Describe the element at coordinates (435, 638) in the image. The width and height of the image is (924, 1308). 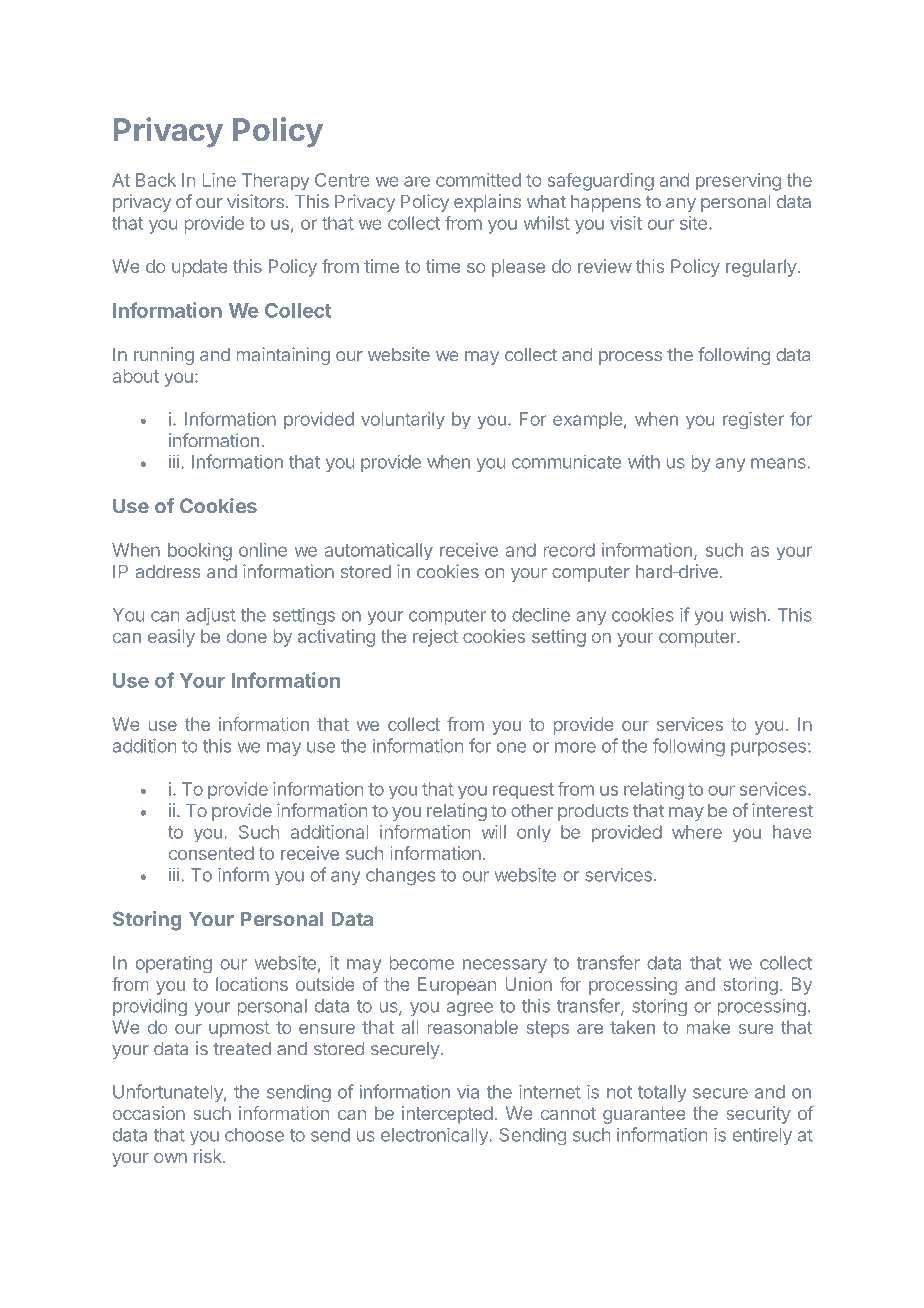
I see `reject` at that location.
